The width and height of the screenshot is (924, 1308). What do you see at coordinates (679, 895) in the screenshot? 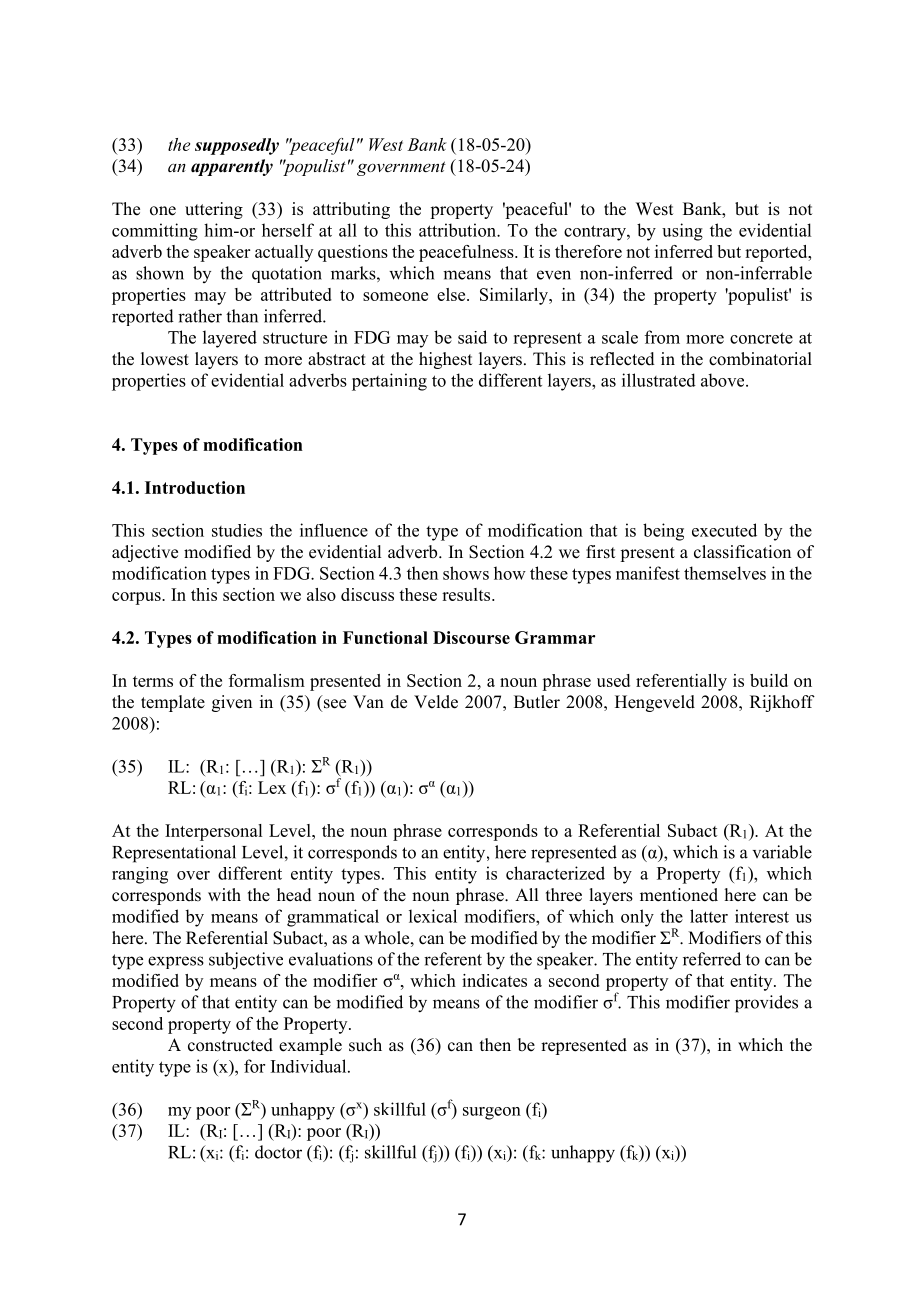
I see `mentioned` at bounding box center [679, 895].
